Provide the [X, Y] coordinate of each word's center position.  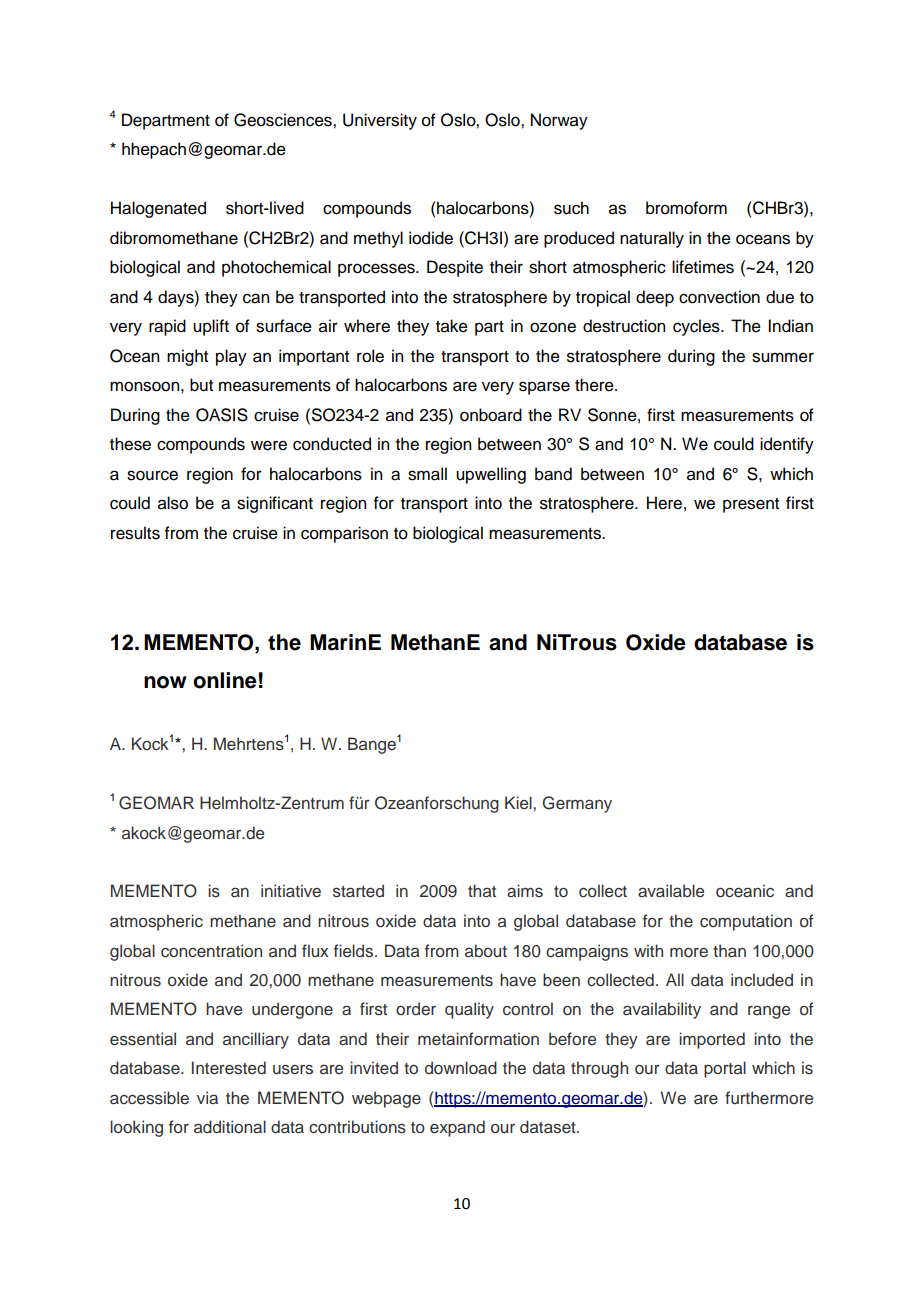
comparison [344, 534]
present [751, 505]
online [225, 680]
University [380, 121]
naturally [652, 239]
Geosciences [284, 120]
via [207, 1097]
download [461, 1068]
